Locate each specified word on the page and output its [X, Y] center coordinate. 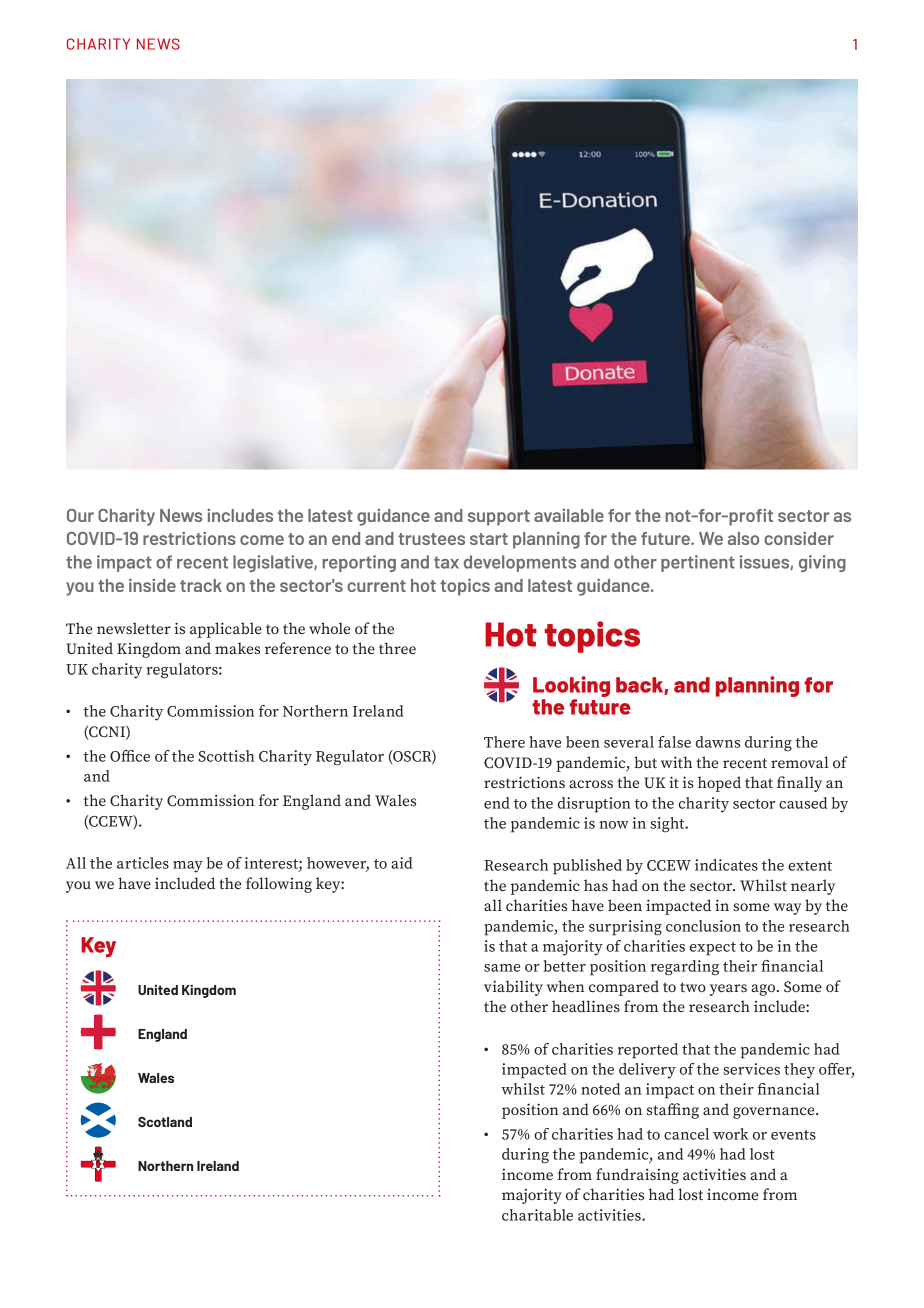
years [728, 990]
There [504, 742]
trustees [431, 539]
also [743, 538]
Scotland [165, 1122]
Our [80, 515]
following [279, 885]
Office [130, 756]
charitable [537, 1215]
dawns [718, 742]
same [502, 968]
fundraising [637, 1176]
